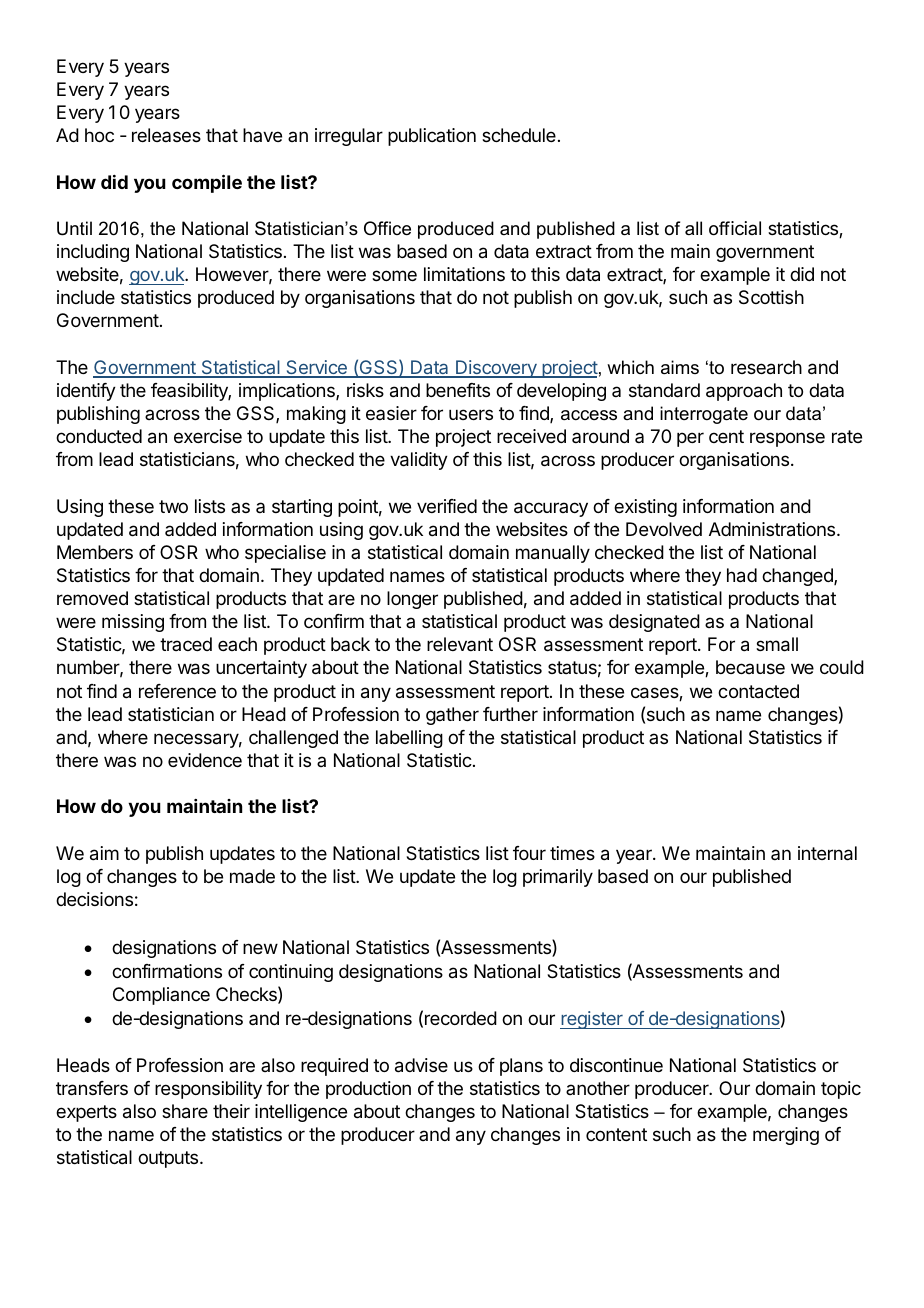  I want to click on share, so click(185, 1111).
